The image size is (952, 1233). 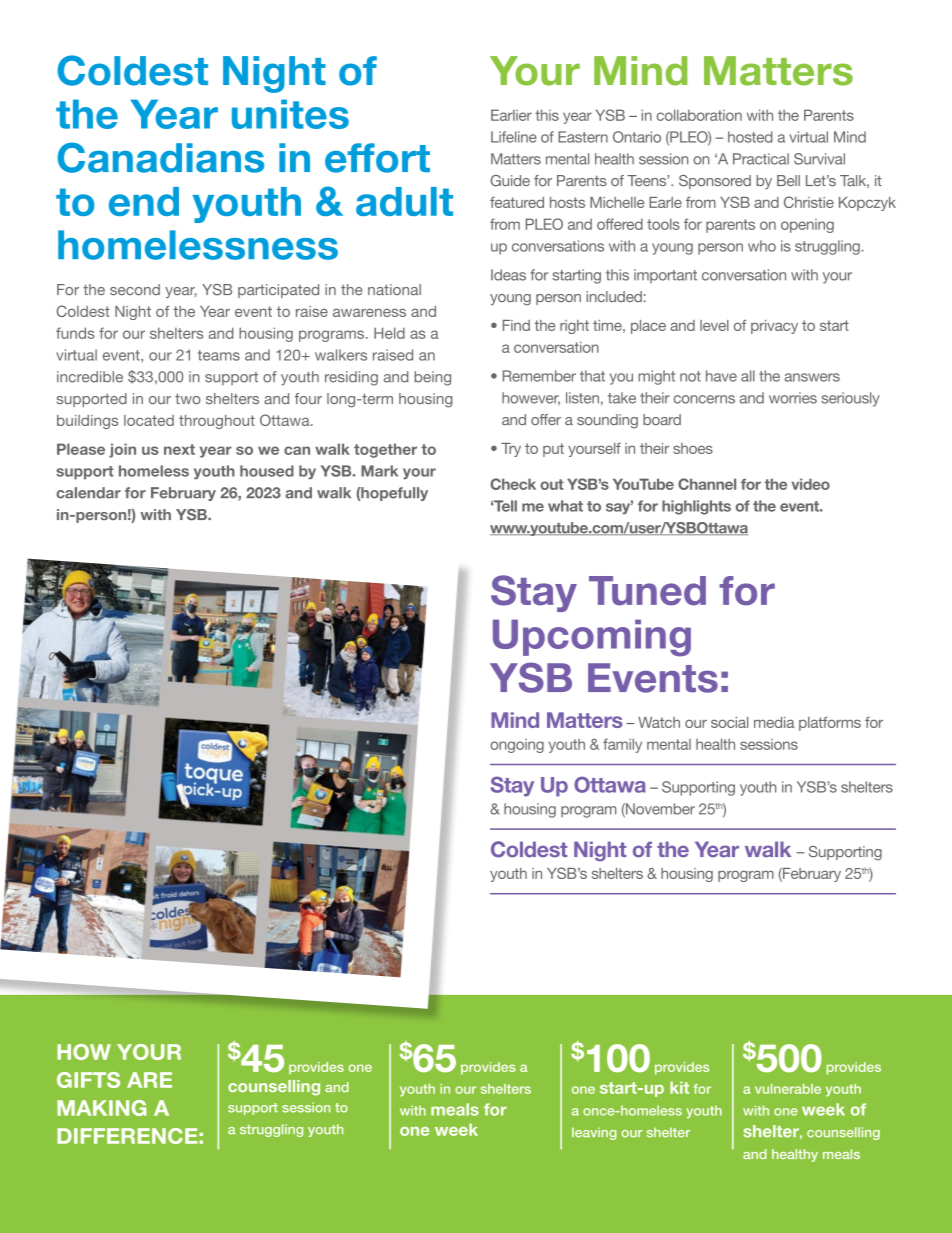 What do you see at coordinates (750, 137) in the page?
I see `hosted` at bounding box center [750, 137].
